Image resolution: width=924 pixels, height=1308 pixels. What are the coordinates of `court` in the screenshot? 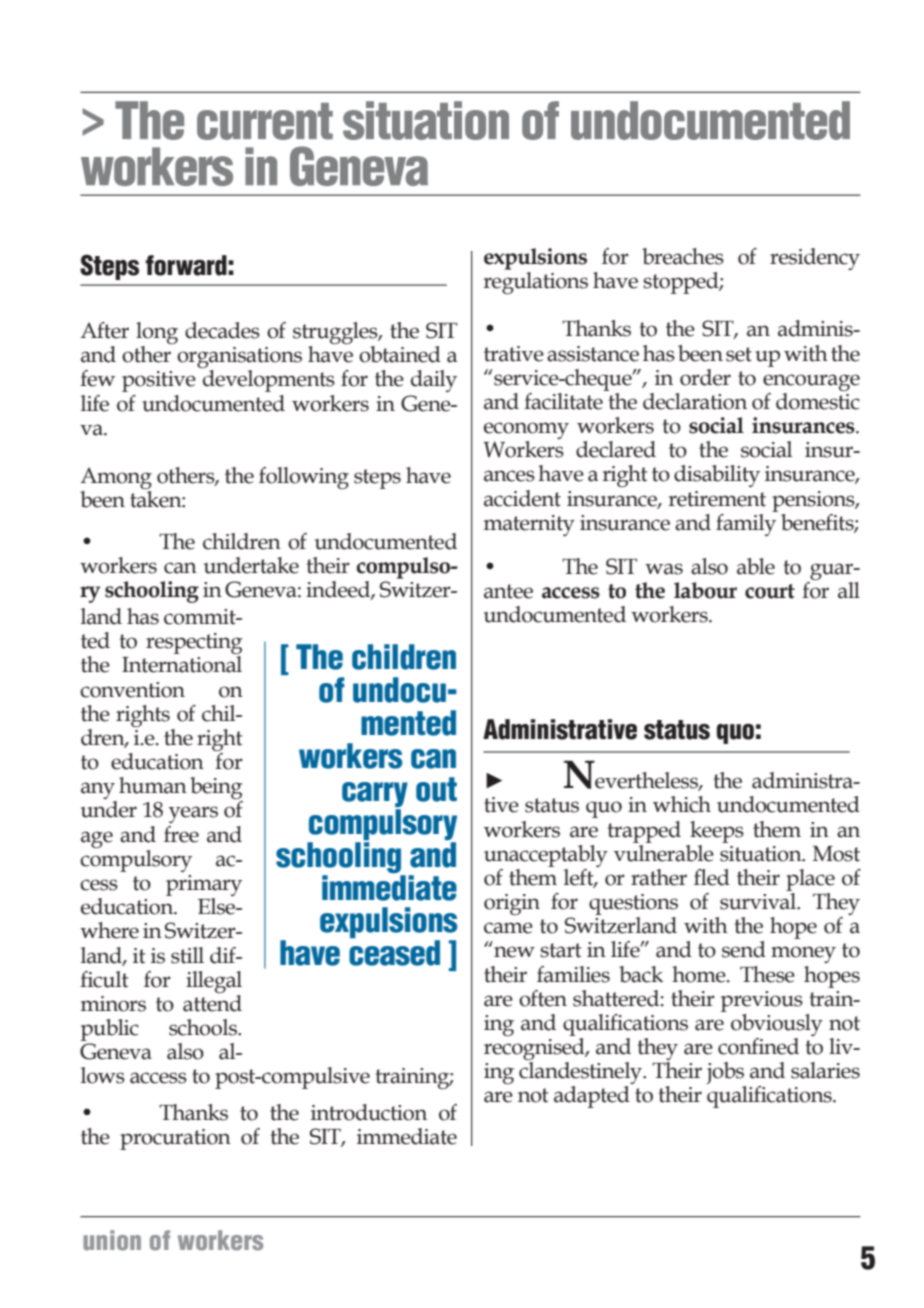 It's located at (770, 591).
